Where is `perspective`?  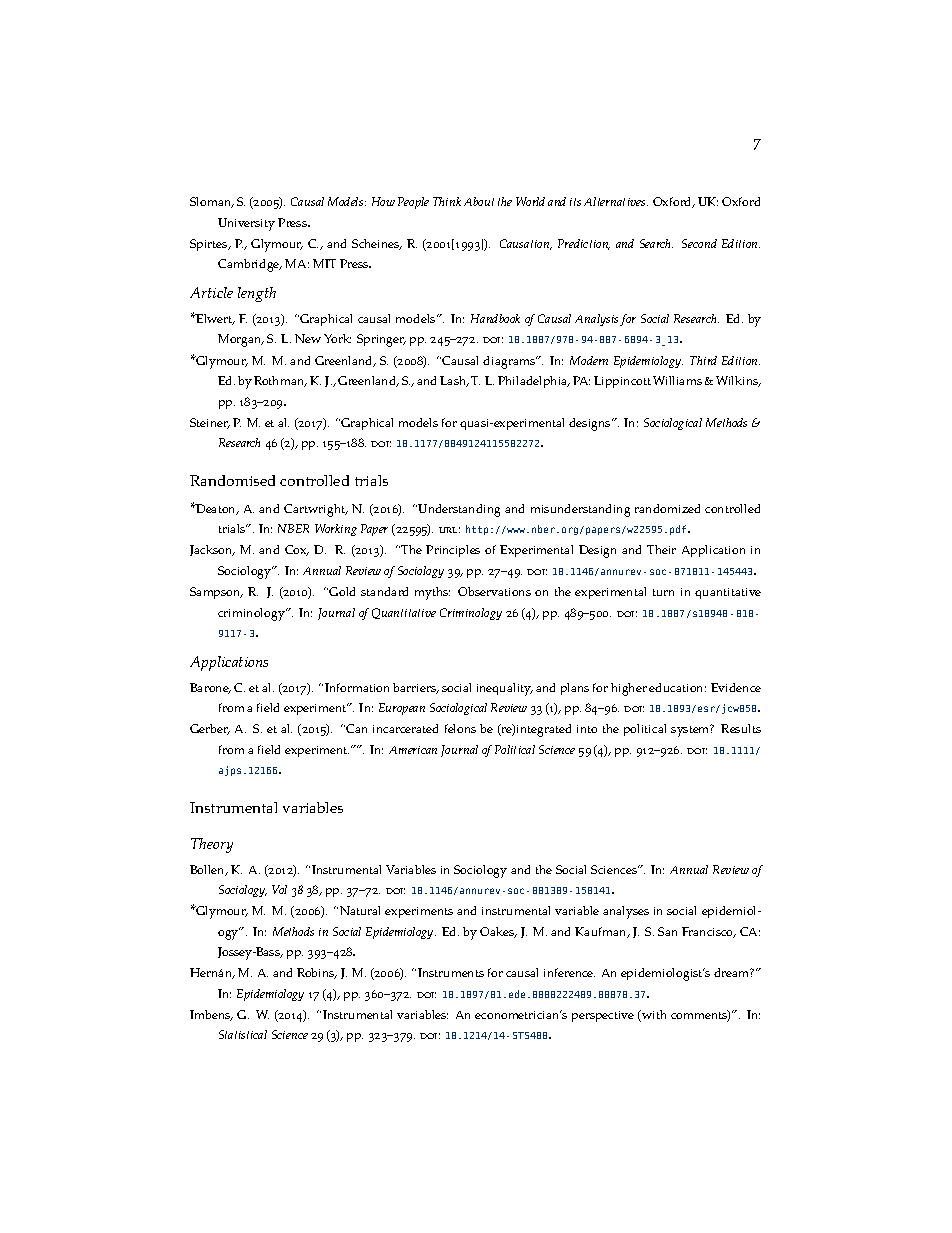
perspective is located at coordinates (603, 1016).
